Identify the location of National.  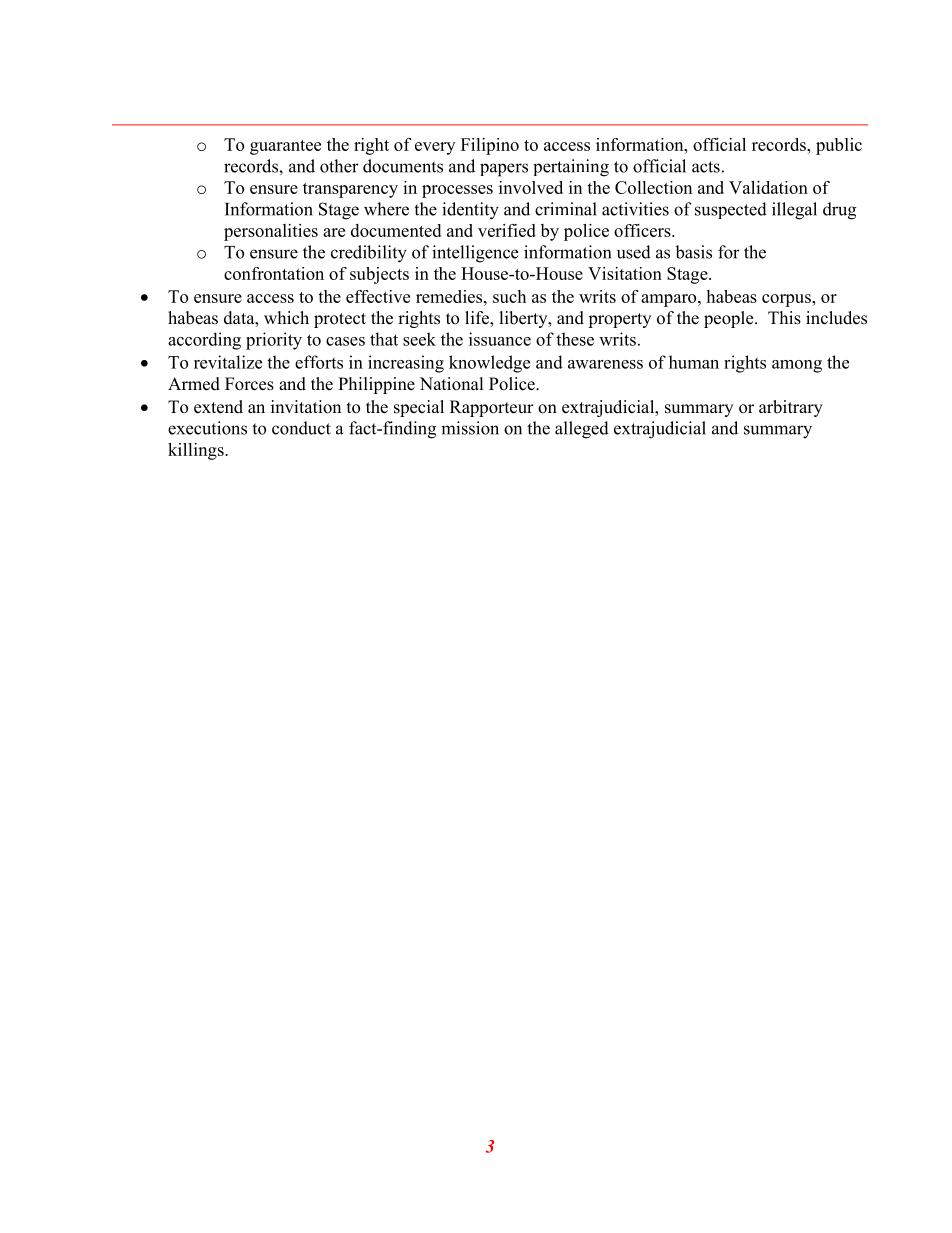
(452, 384).
